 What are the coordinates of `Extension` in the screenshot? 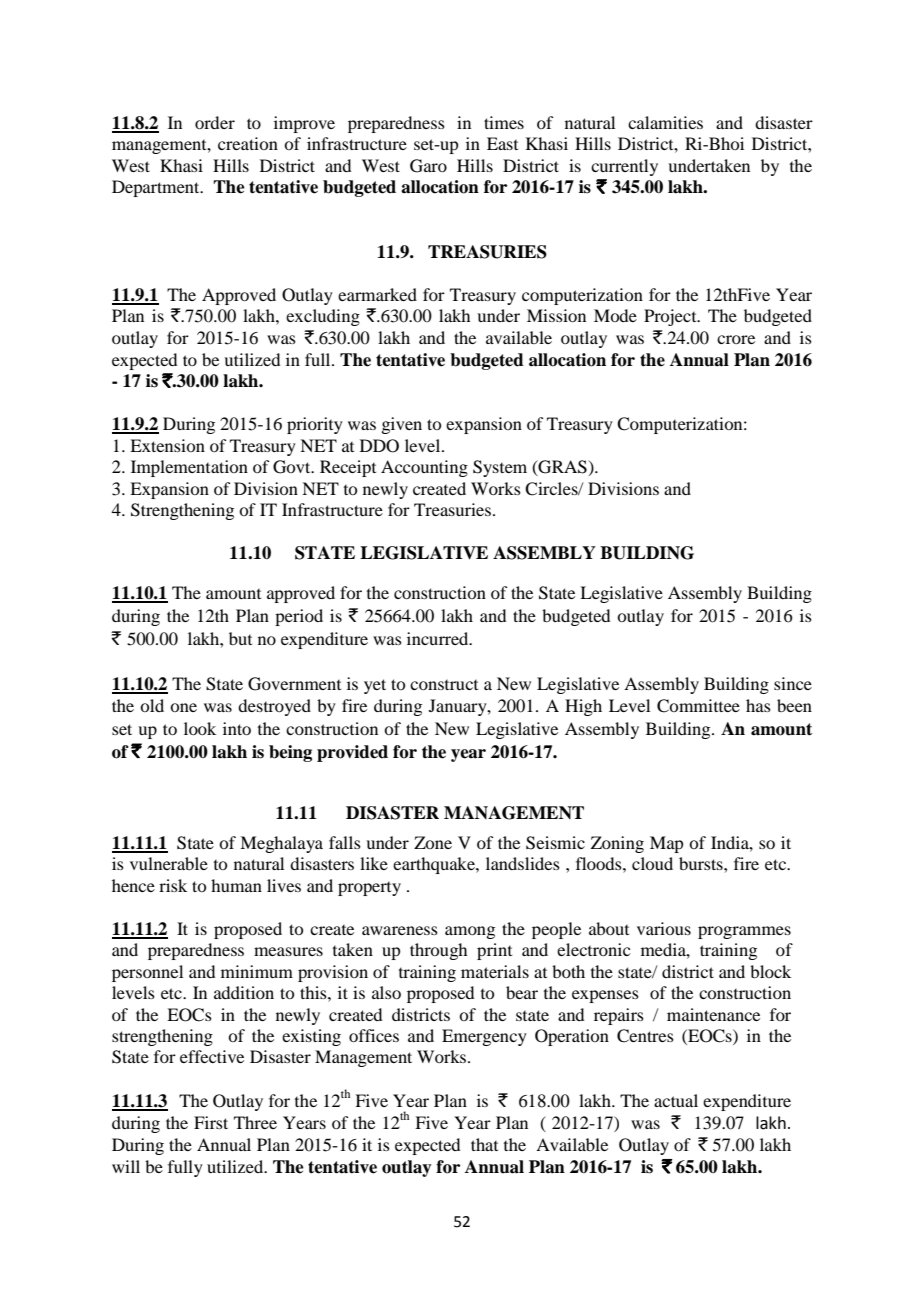 It's located at (167, 445).
